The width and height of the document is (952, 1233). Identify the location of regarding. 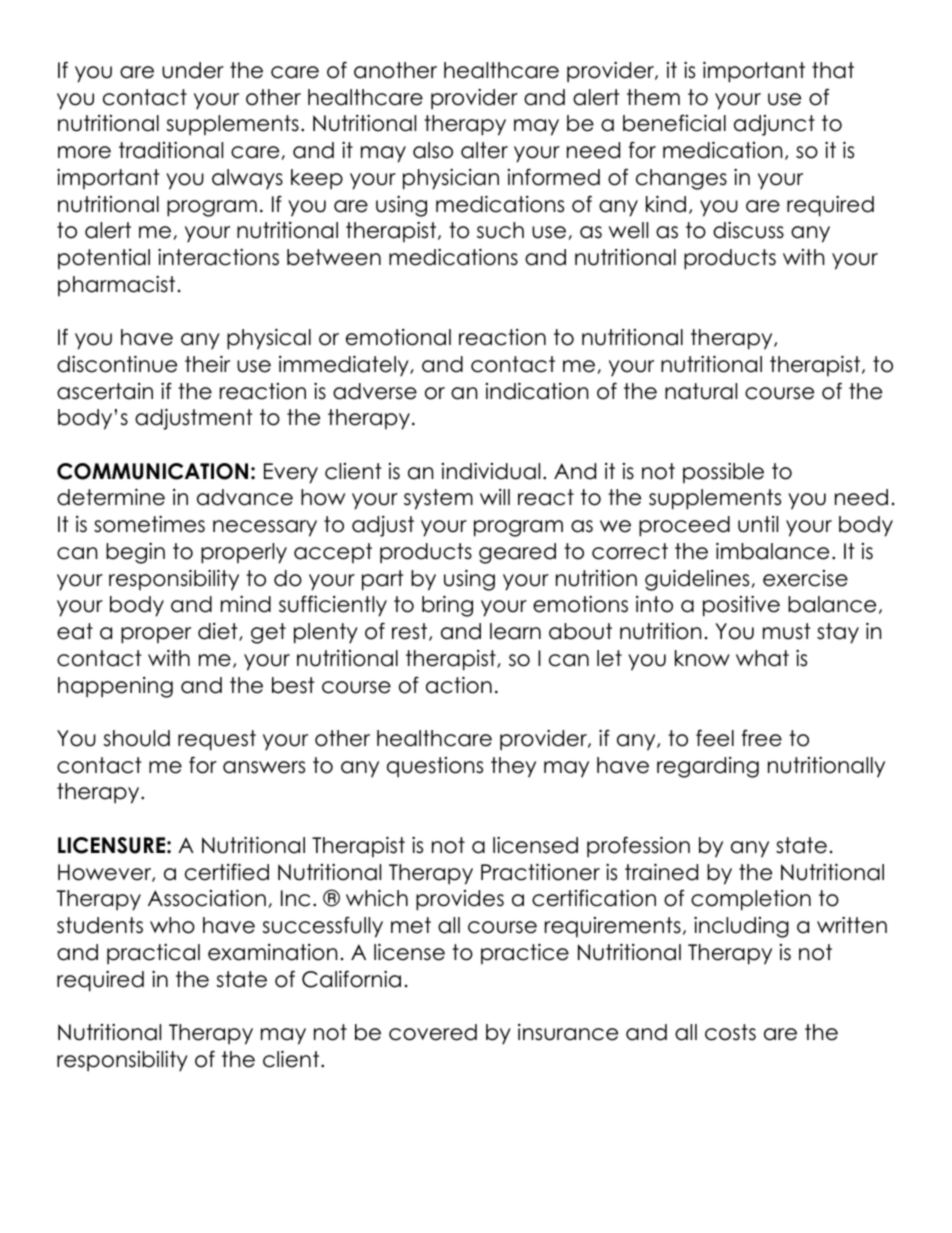
(708, 767).
